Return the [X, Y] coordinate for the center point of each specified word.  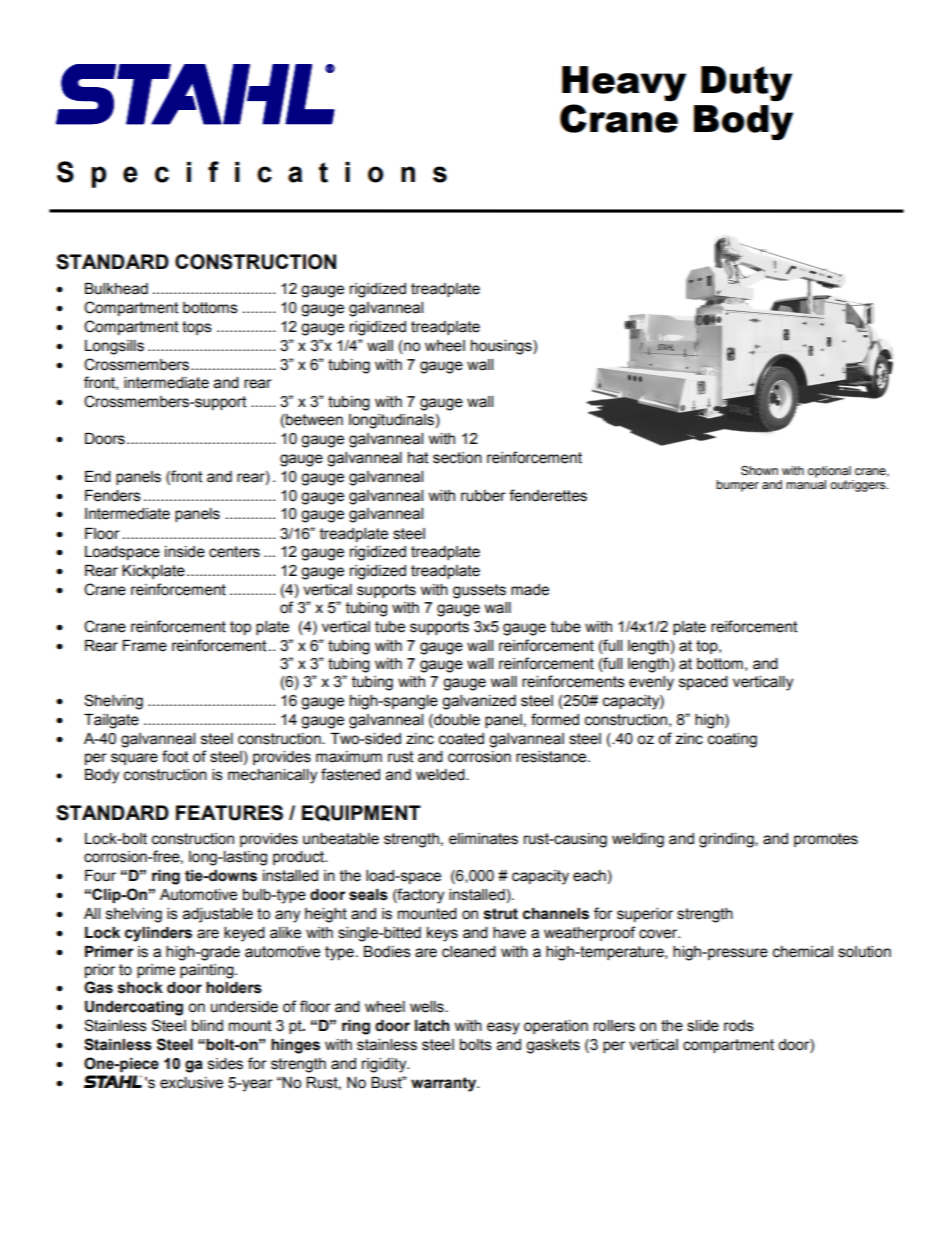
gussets [479, 591]
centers [234, 552]
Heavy [624, 83]
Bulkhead [116, 289]
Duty [746, 83]
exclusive [191, 1083]
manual [806, 485]
